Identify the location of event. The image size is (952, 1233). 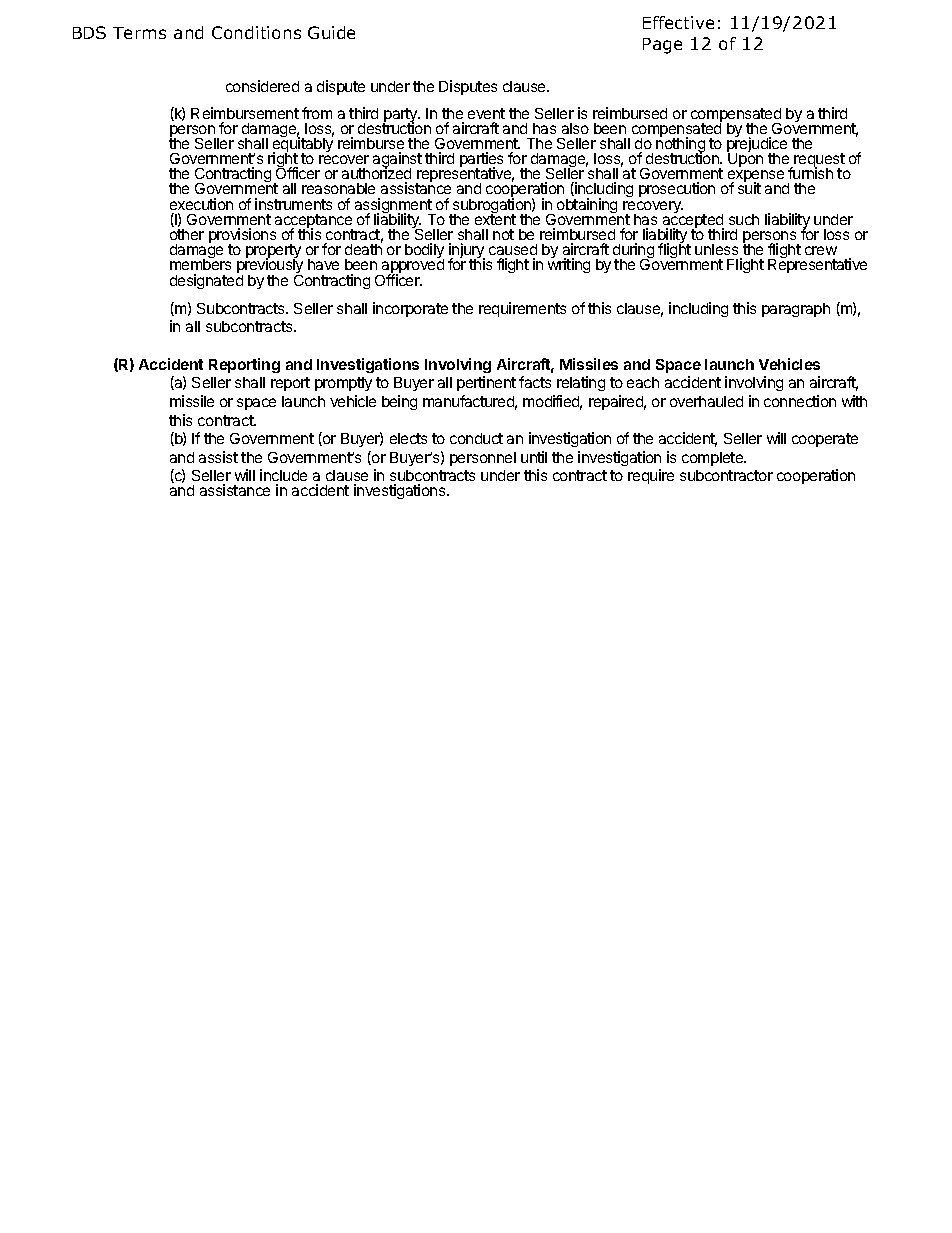
(486, 113).
